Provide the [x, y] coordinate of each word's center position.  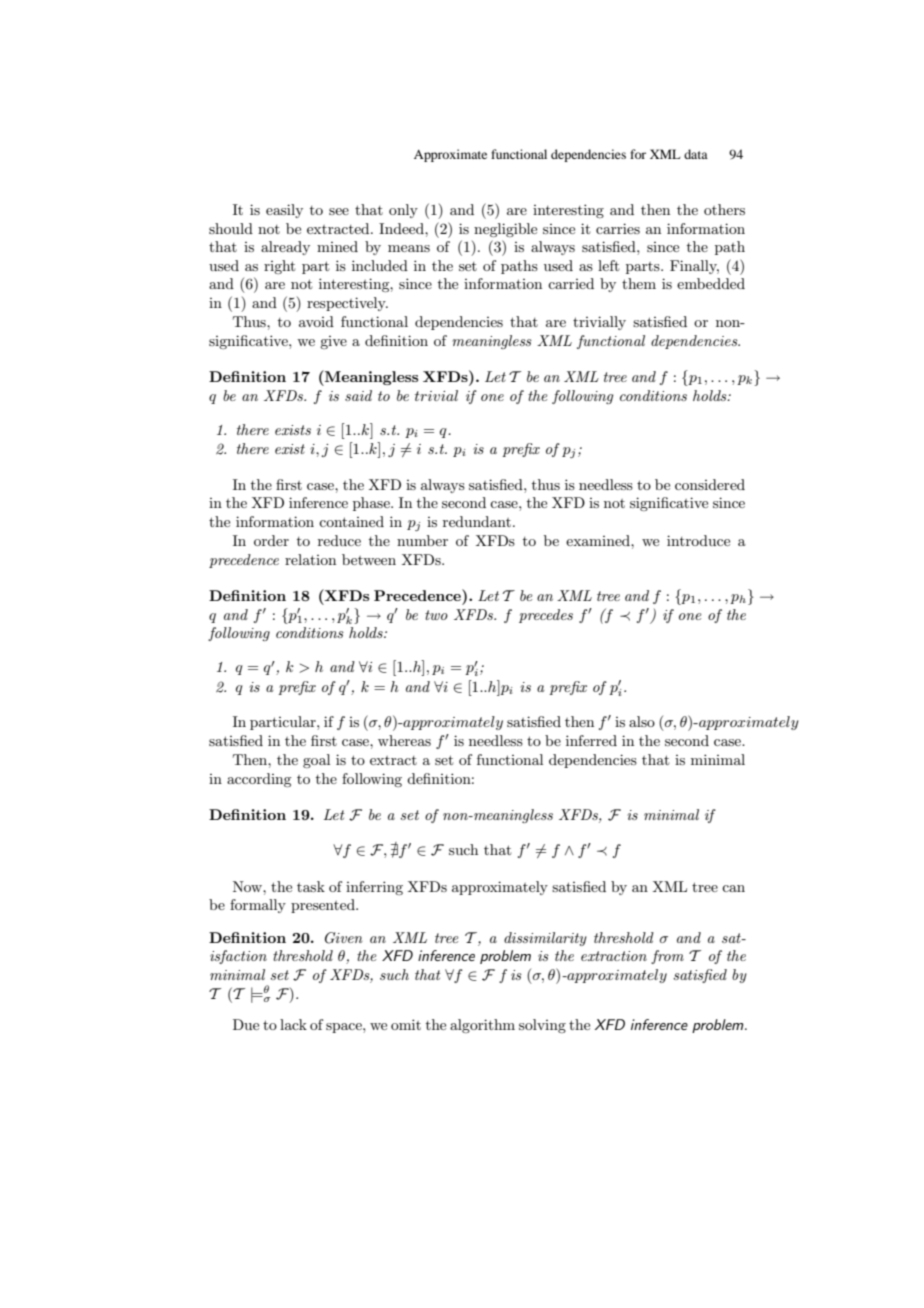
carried [571, 283]
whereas [404, 740]
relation [310, 559]
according [259, 780]
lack [293, 1024]
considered [710, 484]
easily [284, 211]
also [642, 721]
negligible [505, 230]
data [696, 154]
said [358, 395]
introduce [698, 540]
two [436, 615]
